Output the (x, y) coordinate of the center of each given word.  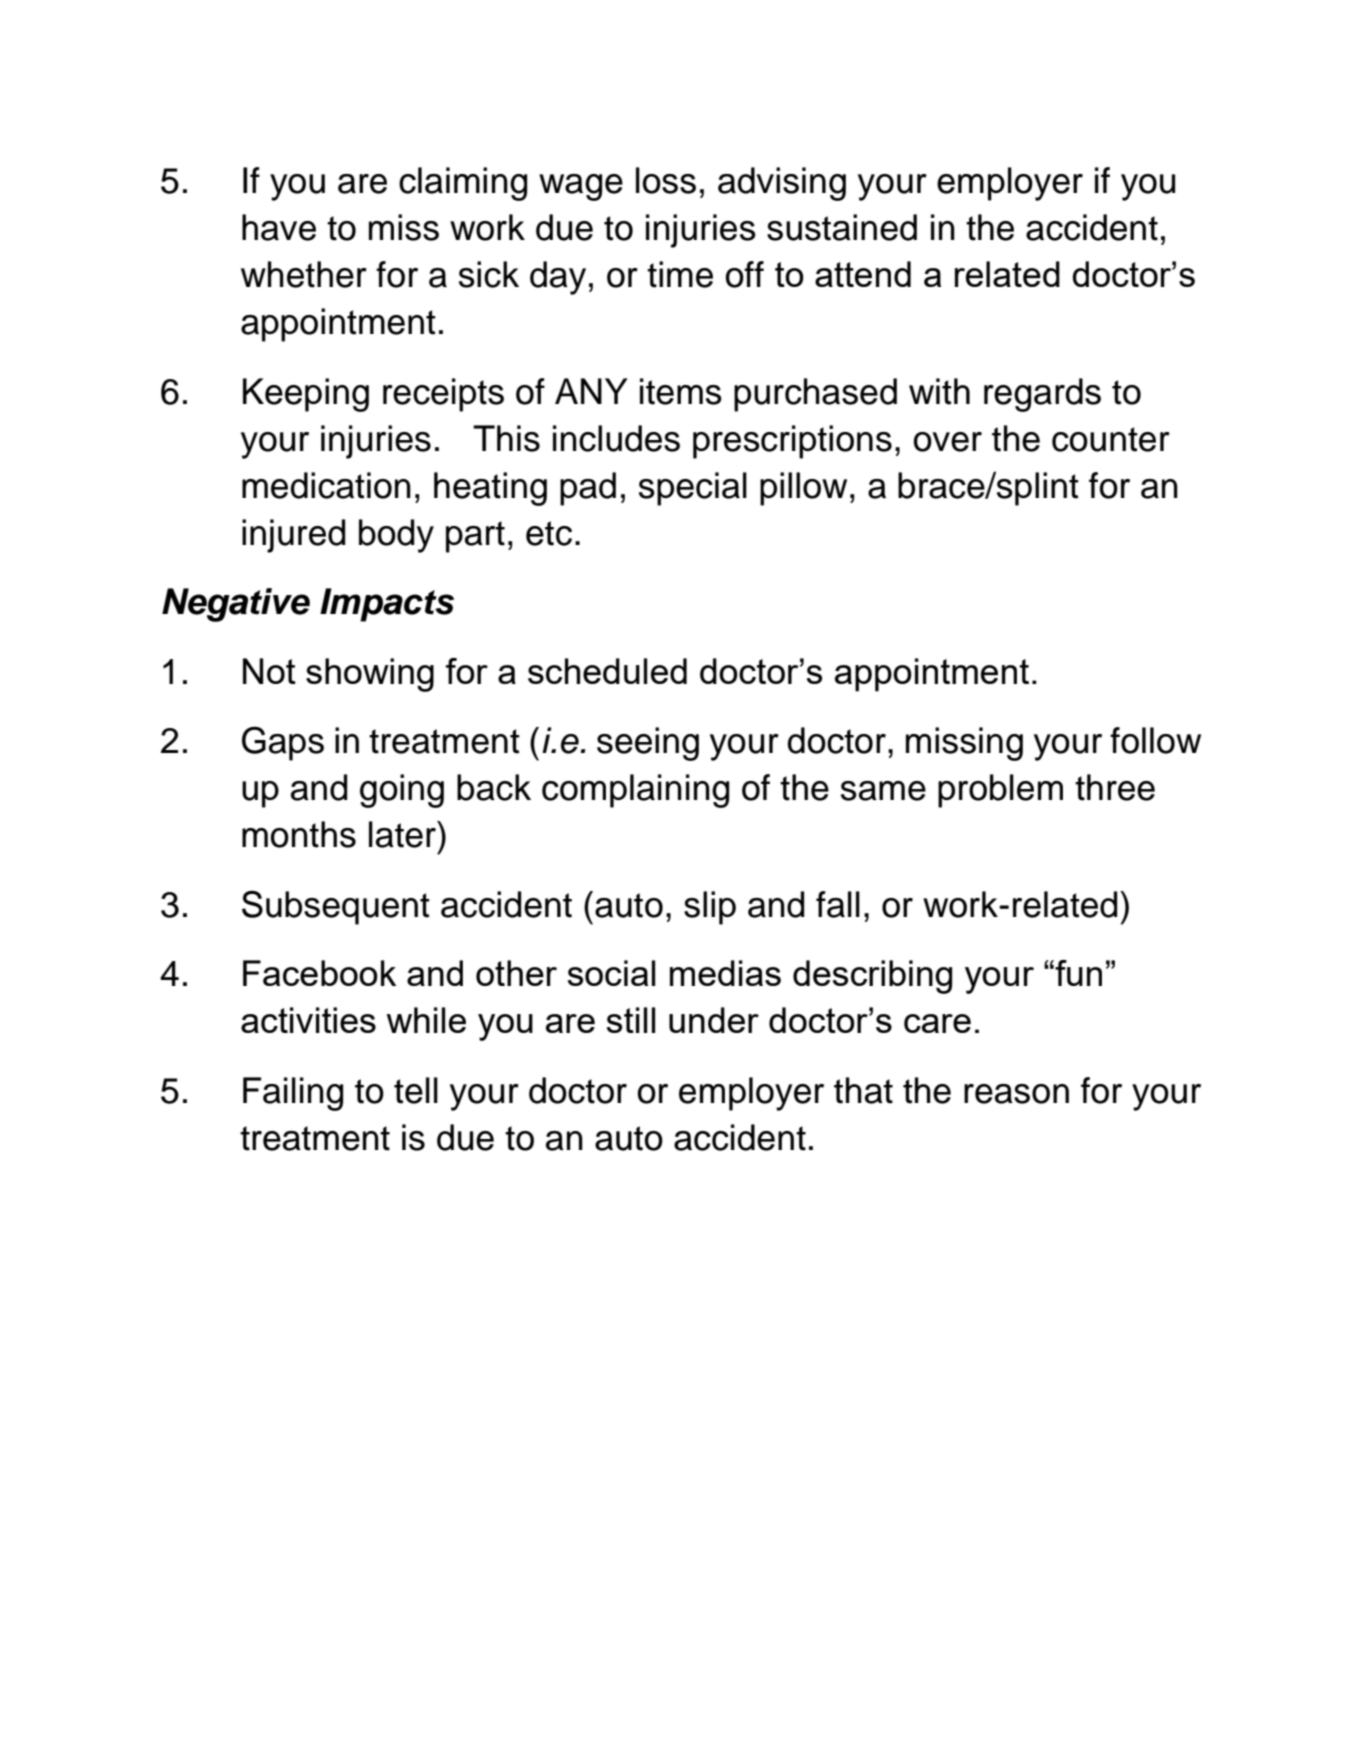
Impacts (387, 605)
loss (666, 180)
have (279, 227)
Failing (293, 1094)
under (714, 1020)
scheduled (607, 671)
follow (1155, 740)
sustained (842, 227)
